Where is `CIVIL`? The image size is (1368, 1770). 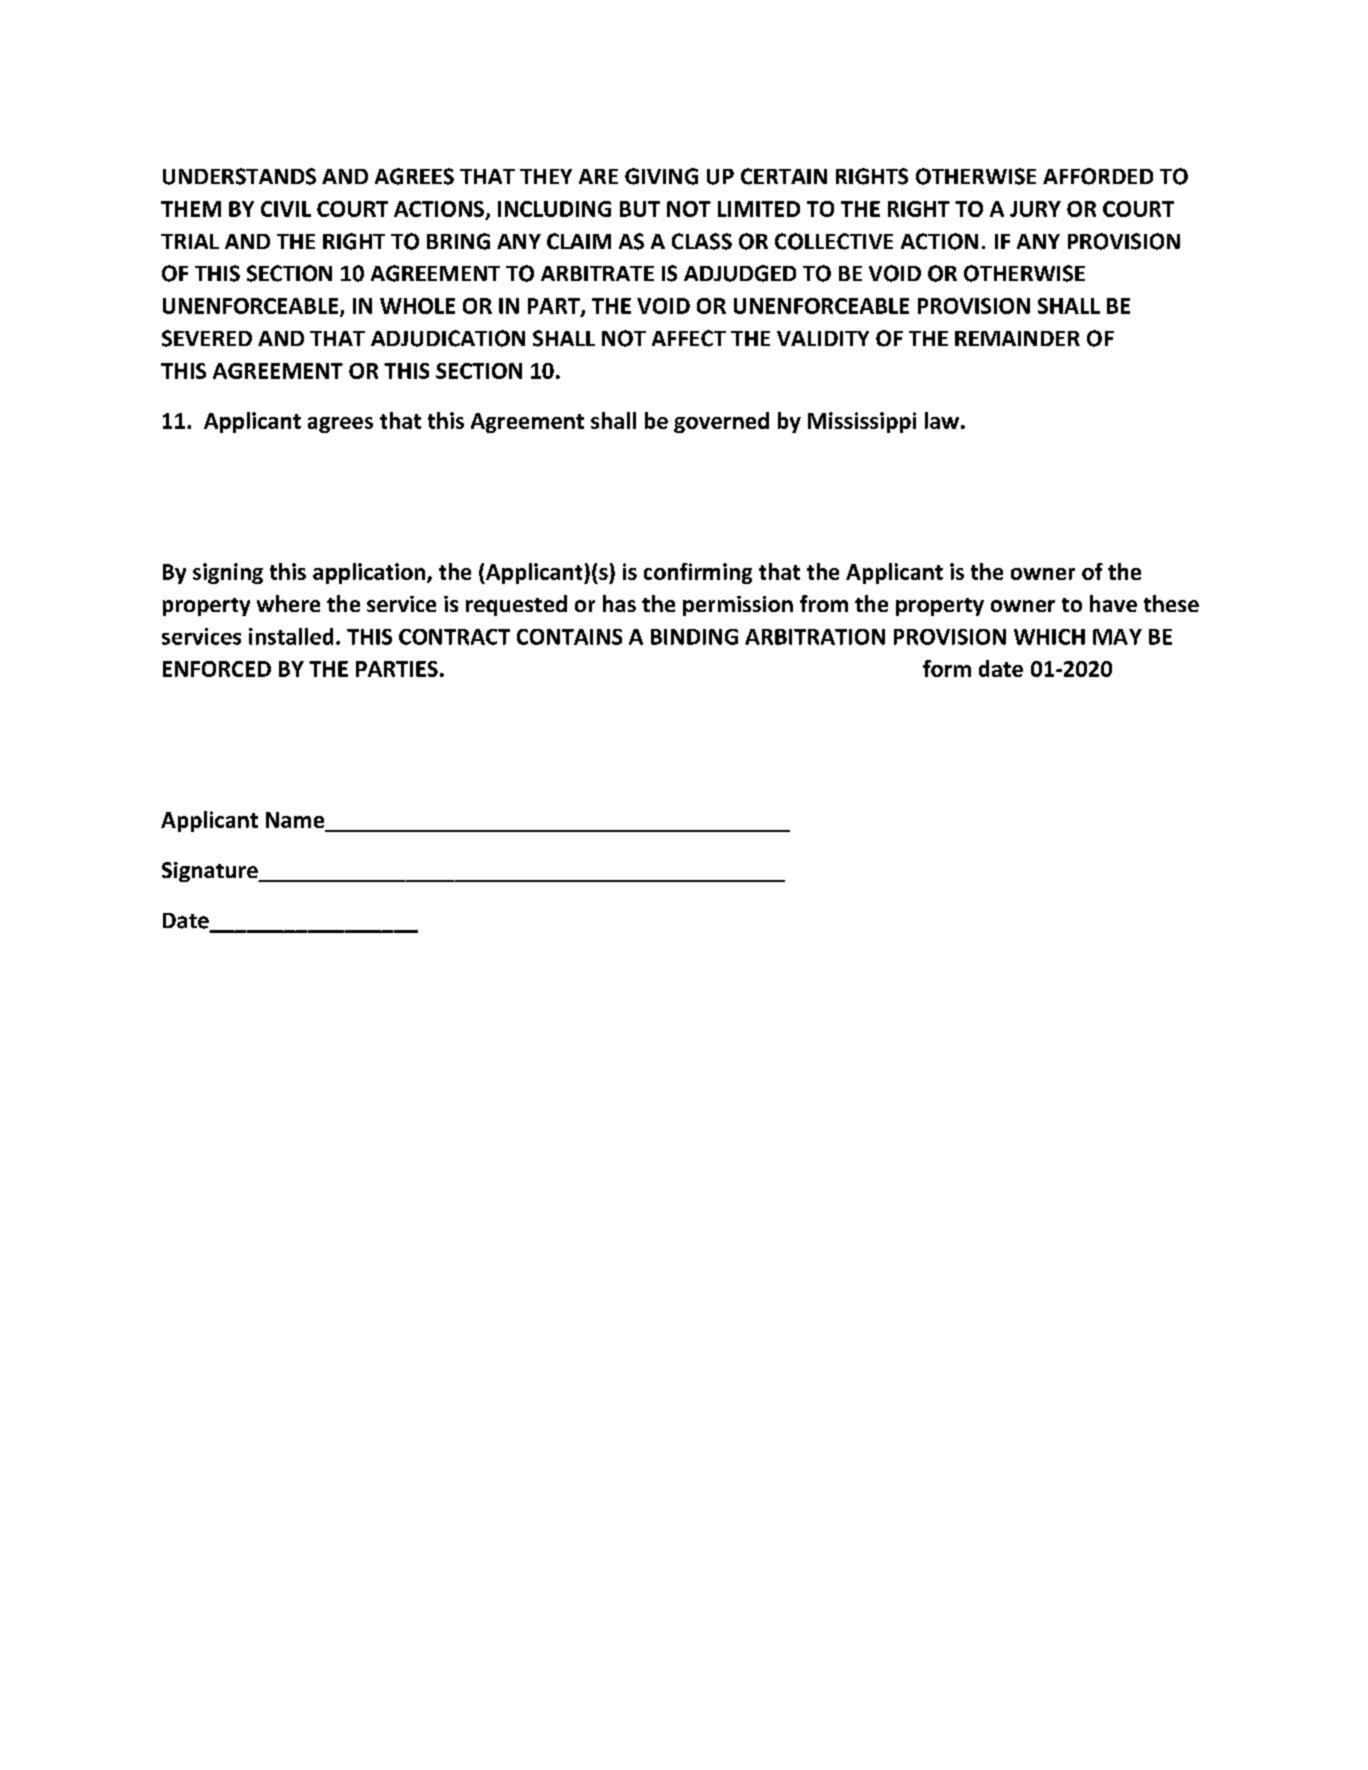
CIVIL is located at coordinates (286, 209).
